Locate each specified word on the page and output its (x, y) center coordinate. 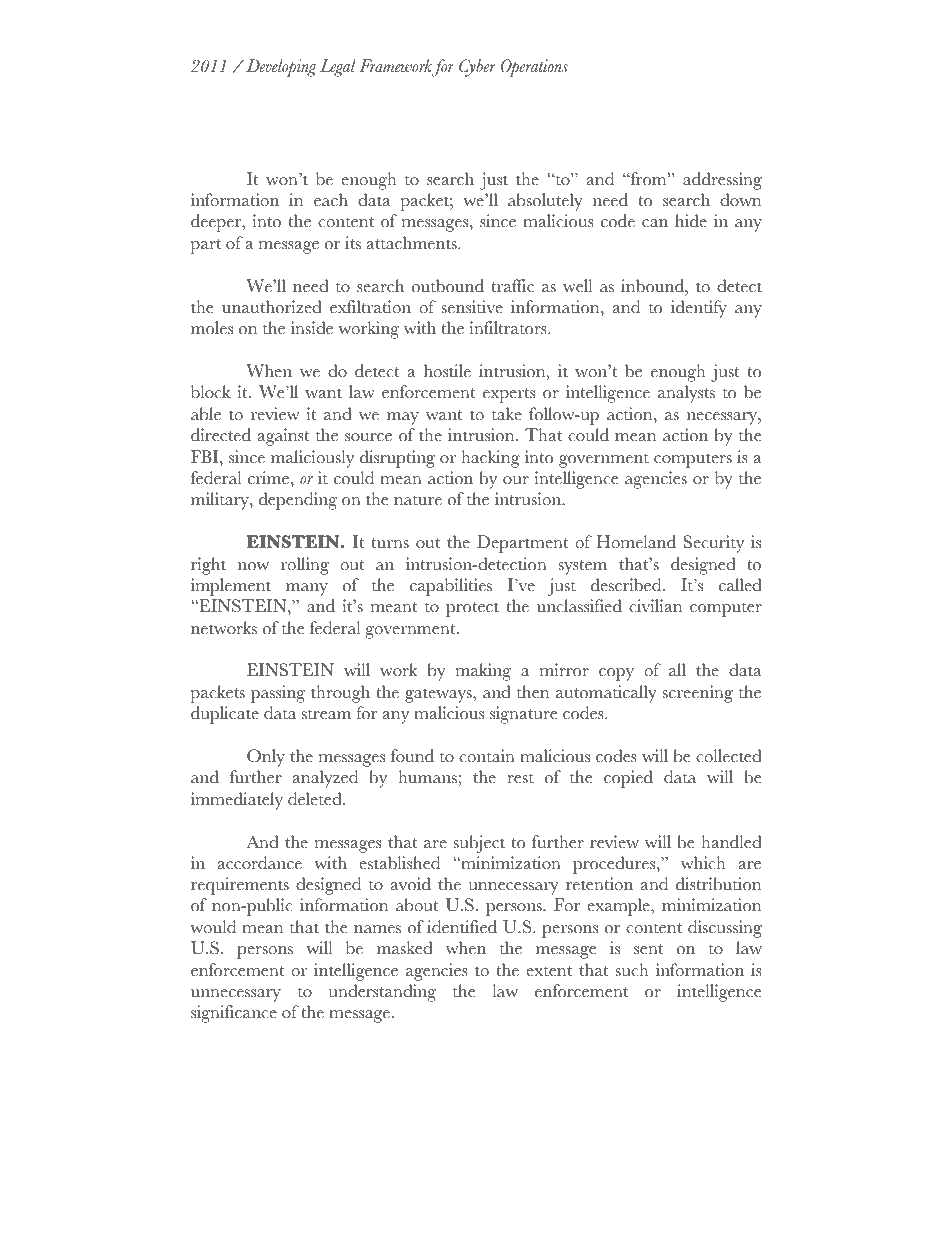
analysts (686, 394)
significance (234, 1014)
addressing (722, 181)
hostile (447, 371)
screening (697, 694)
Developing (281, 68)
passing (278, 694)
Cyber (477, 68)
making (483, 672)
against (283, 437)
